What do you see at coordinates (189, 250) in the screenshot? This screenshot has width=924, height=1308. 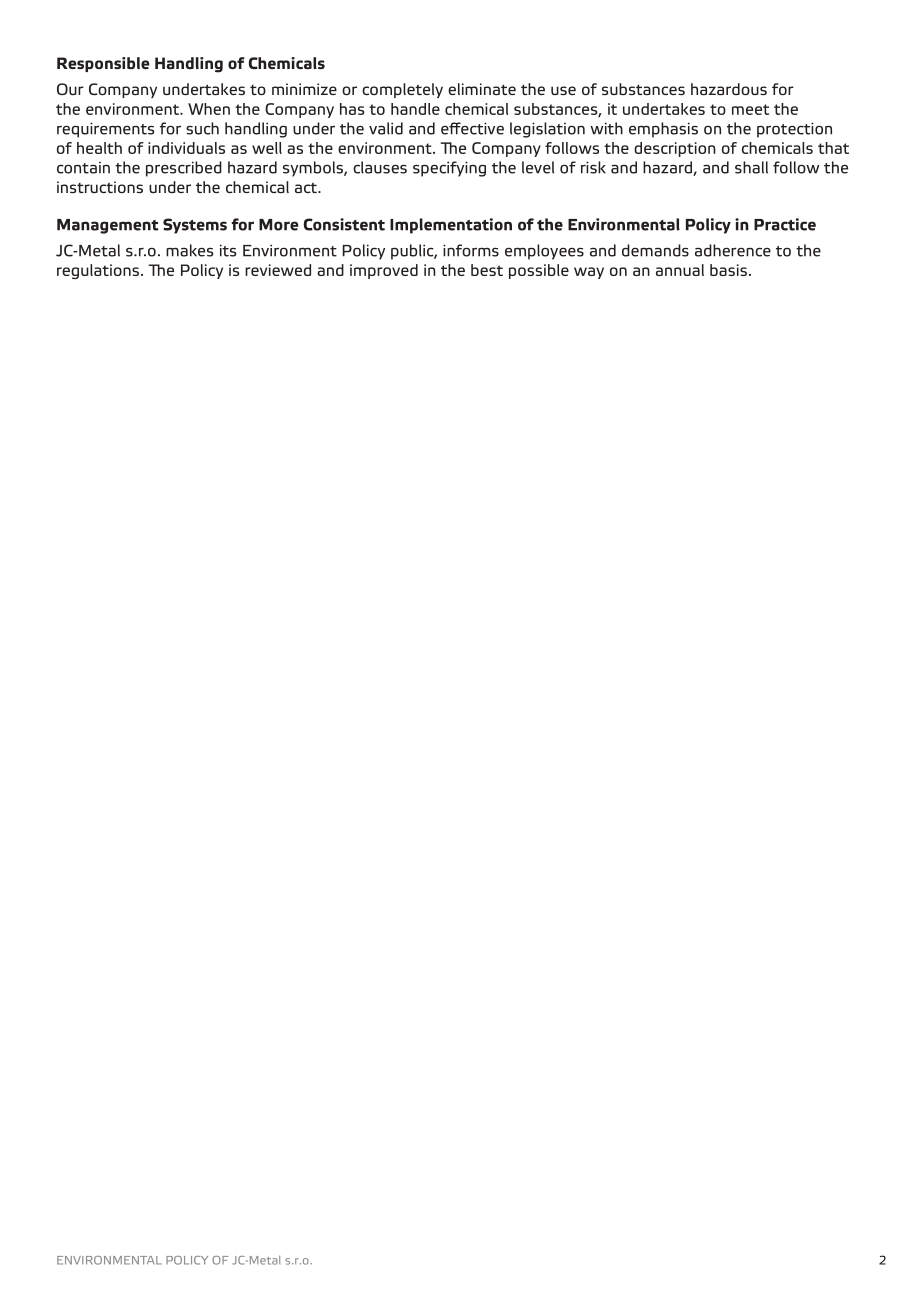 I see `makes` at bounding box center [189, 250].
